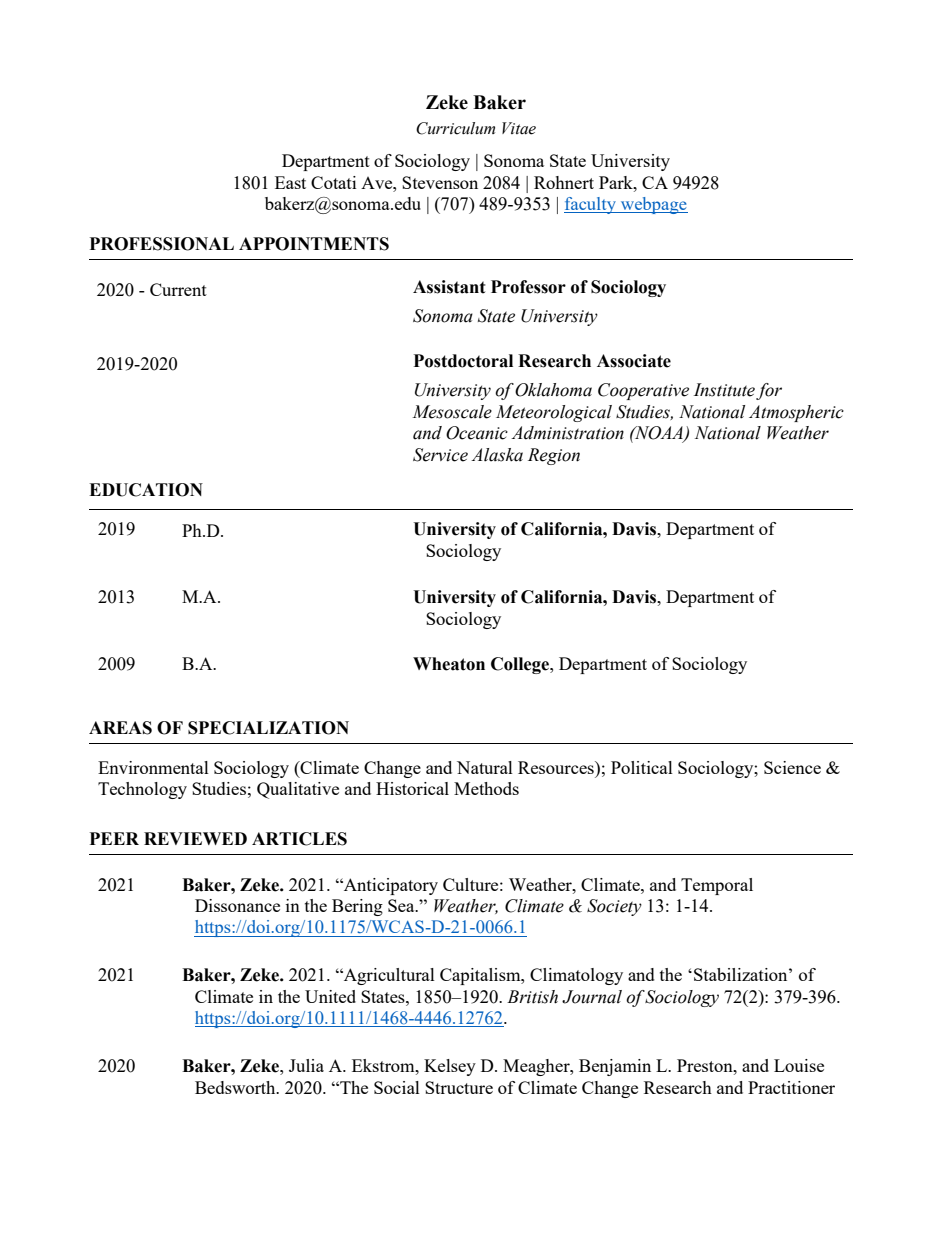 The width and height of the screenshot is (952, 1233). Describe the element at coordinates (449, 664) in the screenshot. I see `Wheaton` at that location.
